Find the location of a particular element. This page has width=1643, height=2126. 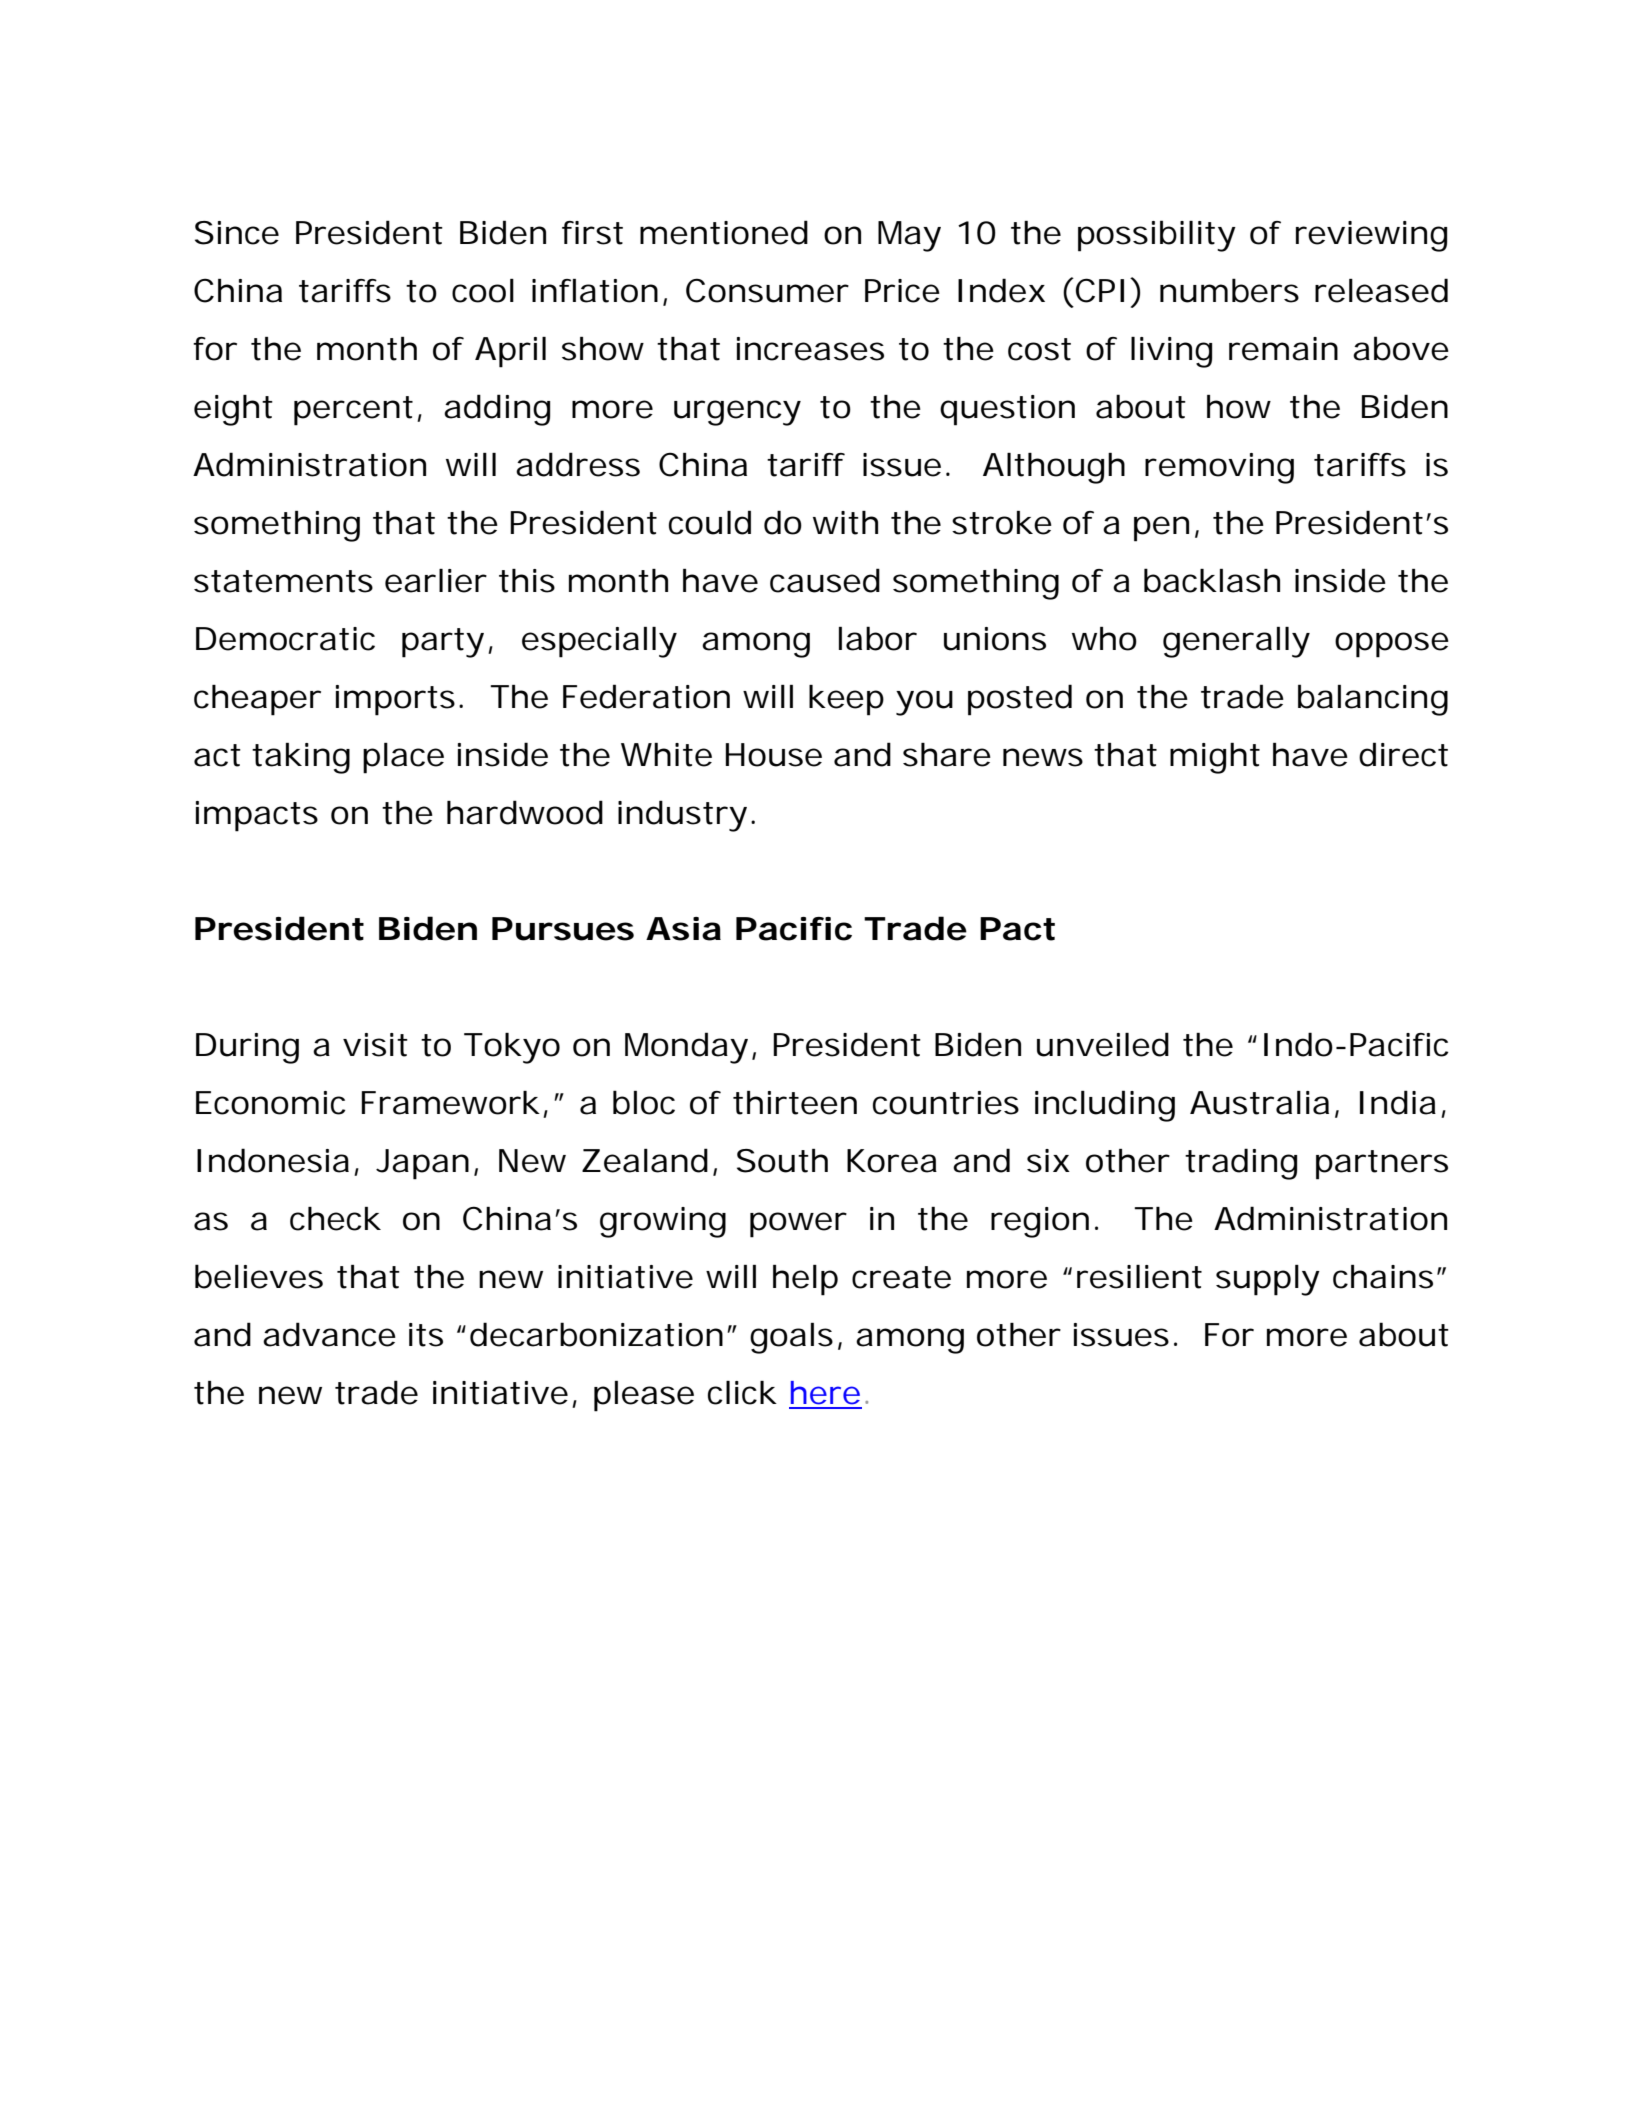

goals is located at coordinates (791, 1338).
